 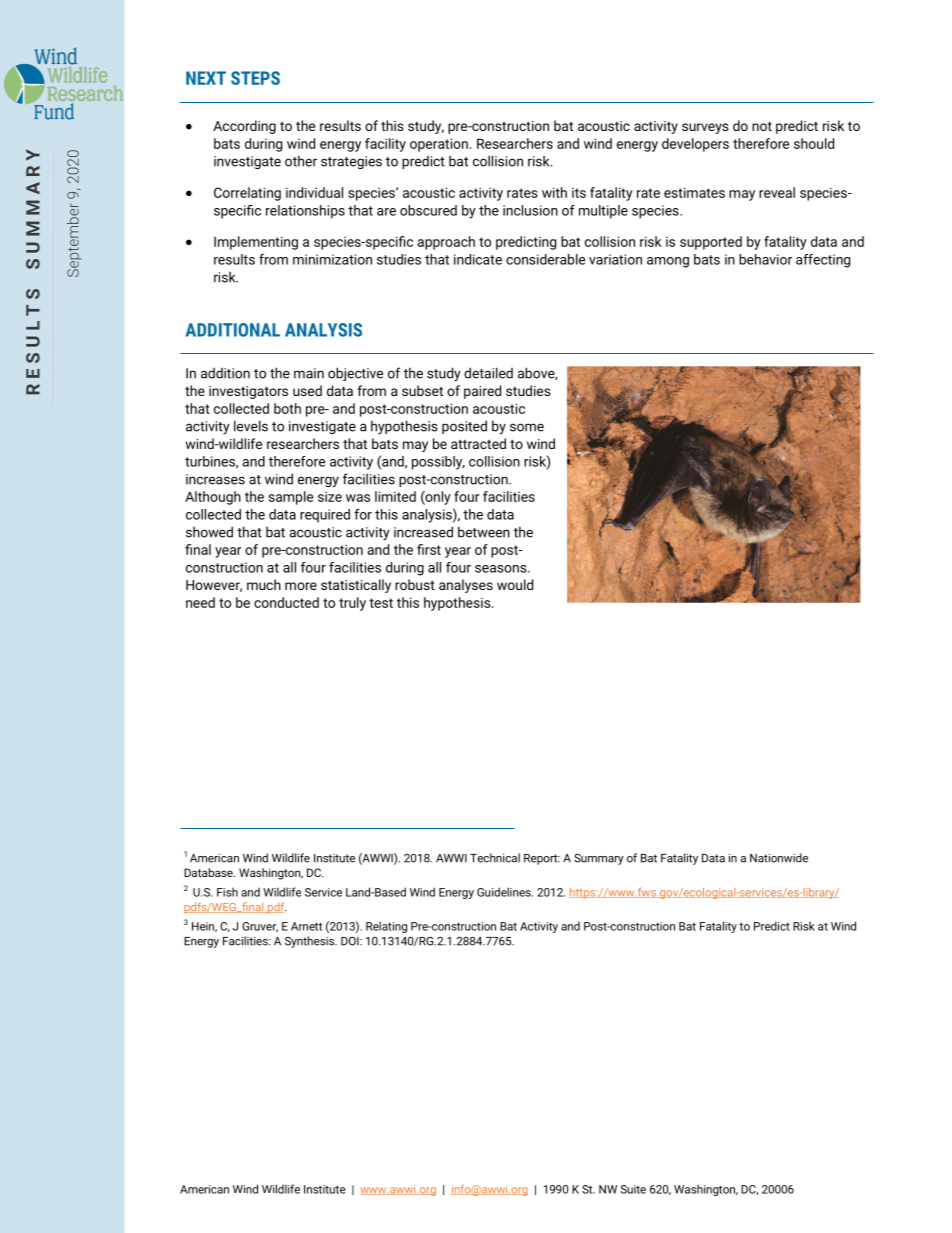 I want to click on levels, so click(x=251, y=426).
